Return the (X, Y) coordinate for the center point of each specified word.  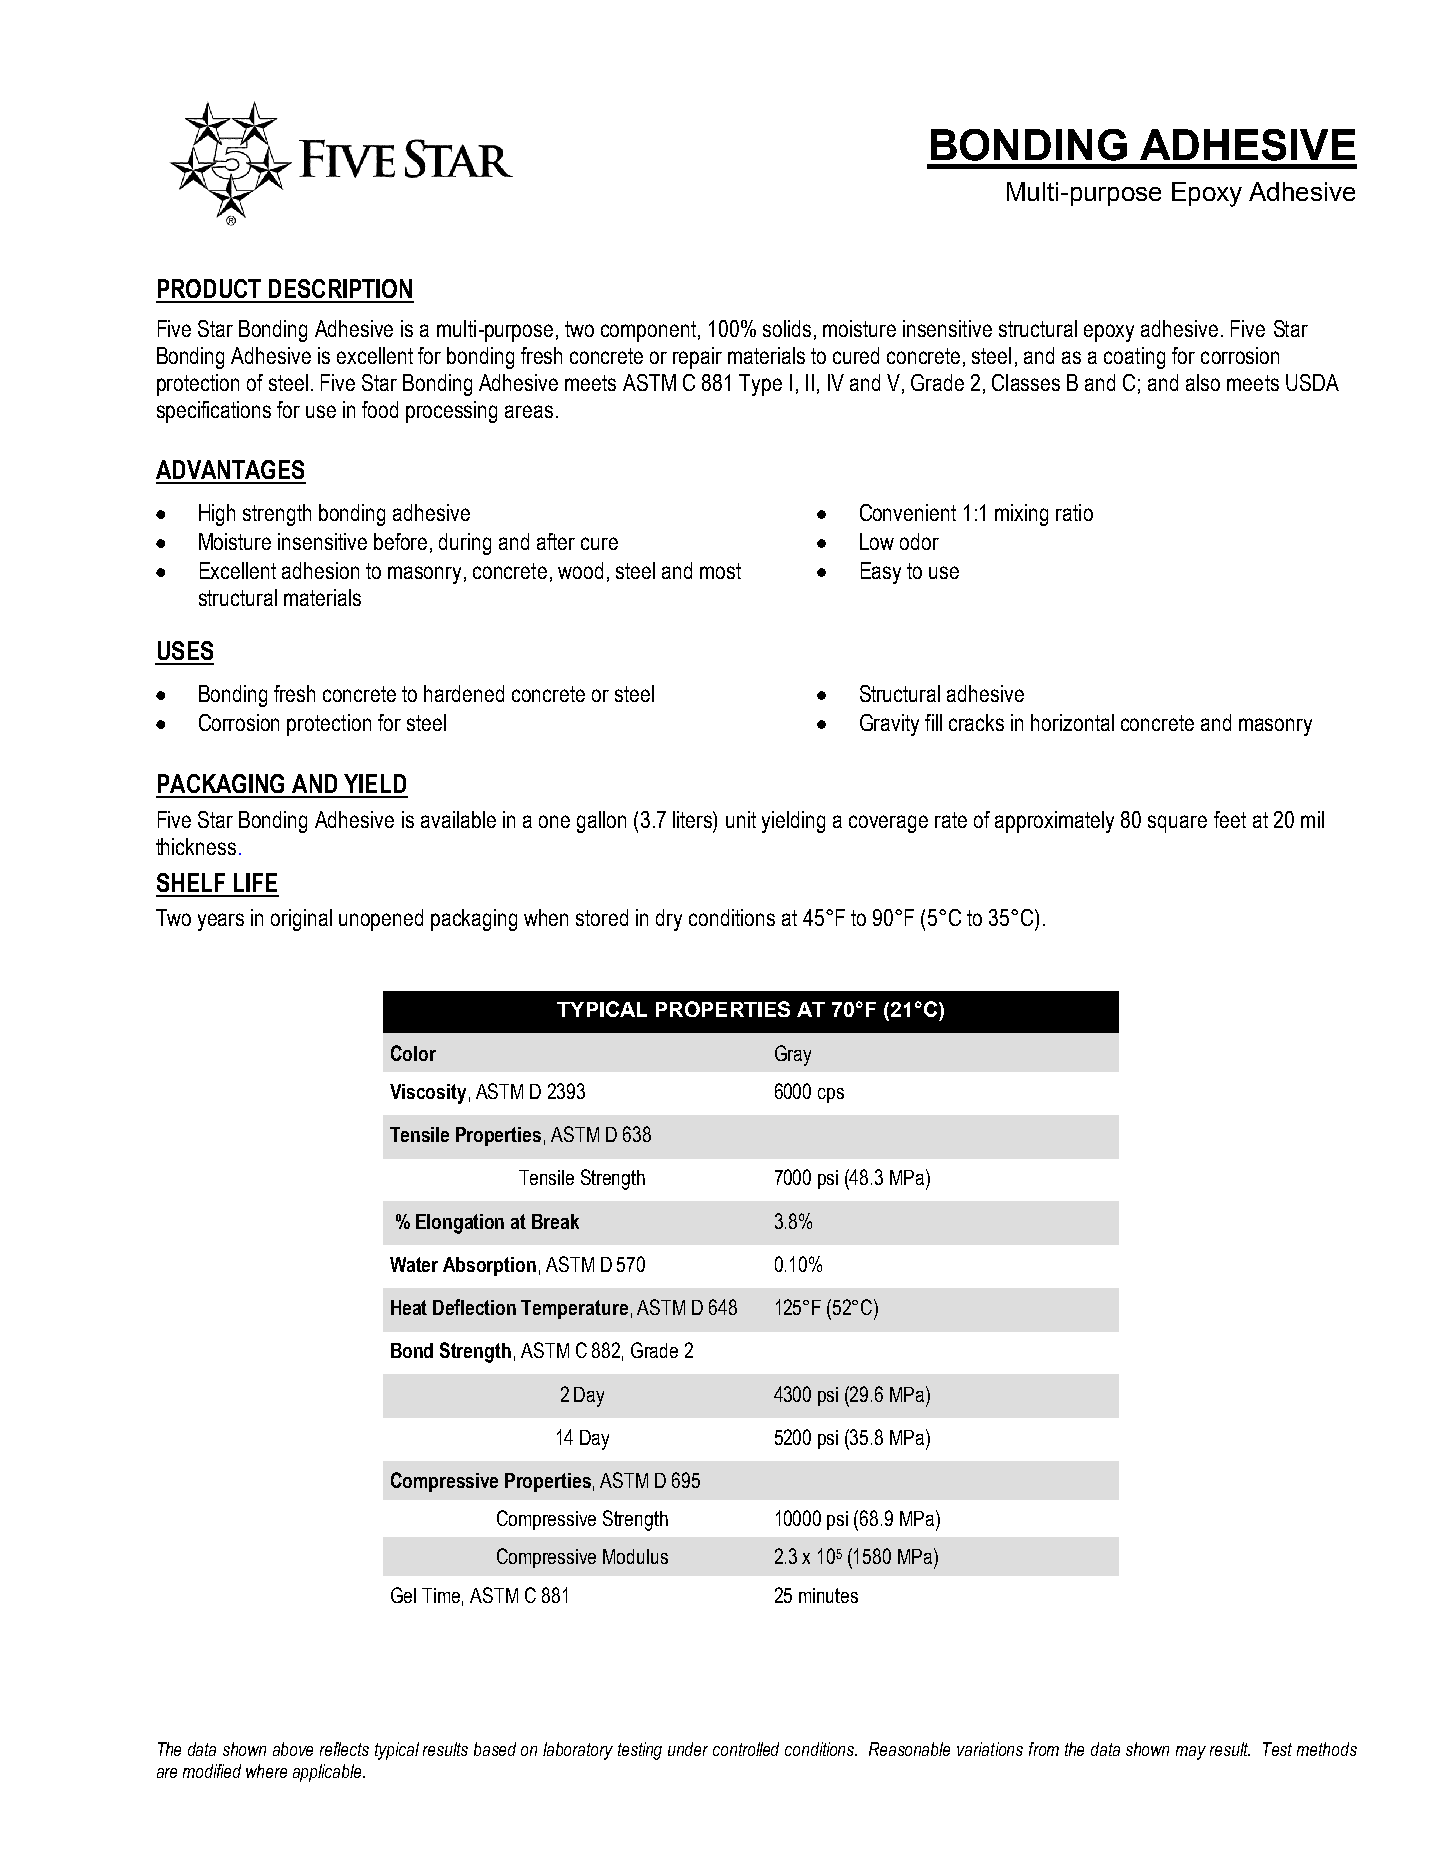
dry (669, 920)
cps (831, 1095)
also (1203, 382)
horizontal (1072, 722)
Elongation (460, 1224)
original (301, 920)
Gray (793, 1055)
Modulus (635, 1556)
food (380, 409)
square (1177, 824)
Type (760, 385)
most (720, 571)
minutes (828, 1595)
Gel (403, 1595)
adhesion (320, 570)
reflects (344, 1749)
